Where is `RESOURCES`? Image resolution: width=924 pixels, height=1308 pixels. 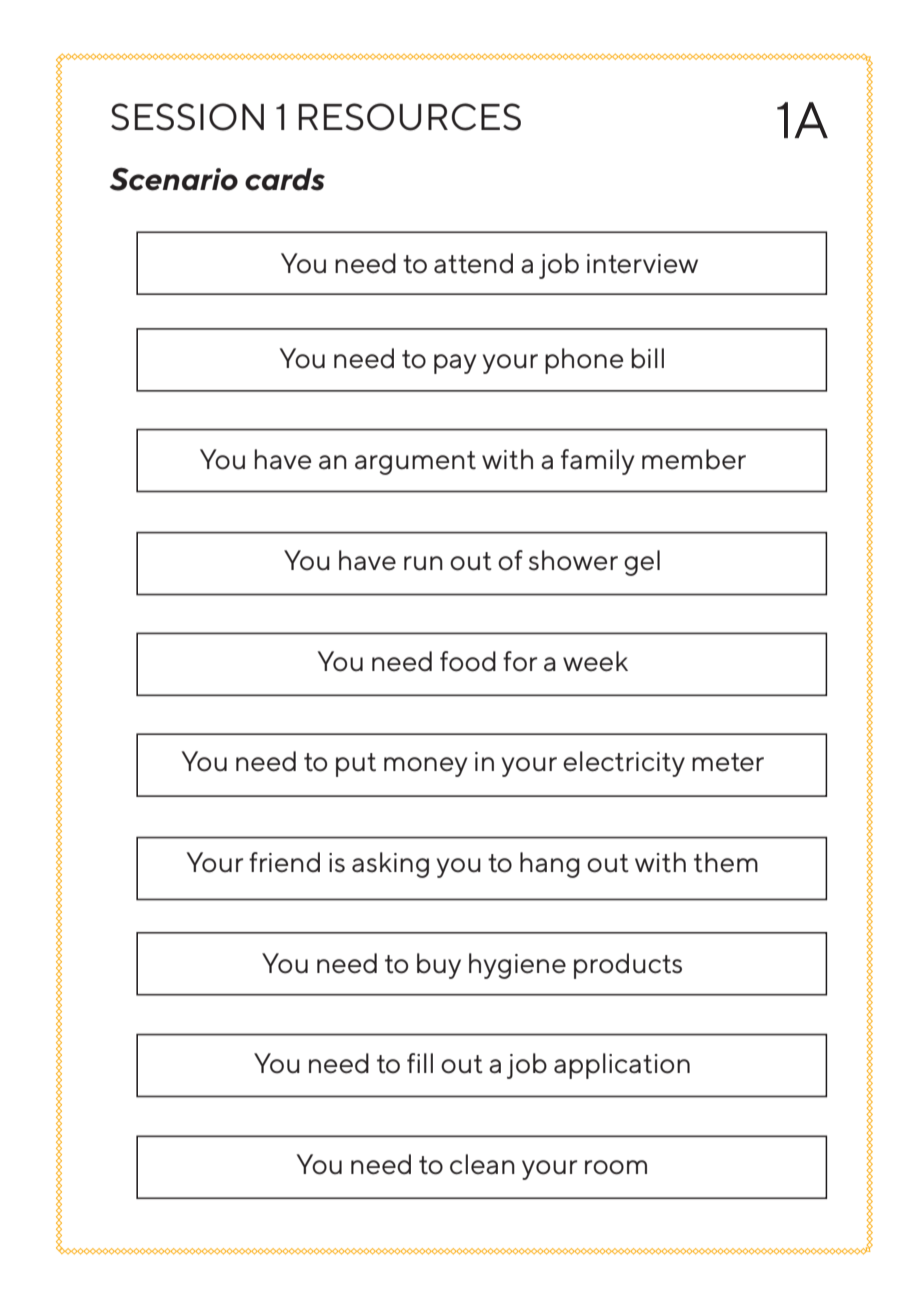 RESOURCES is located at coordinates (410, 117).
